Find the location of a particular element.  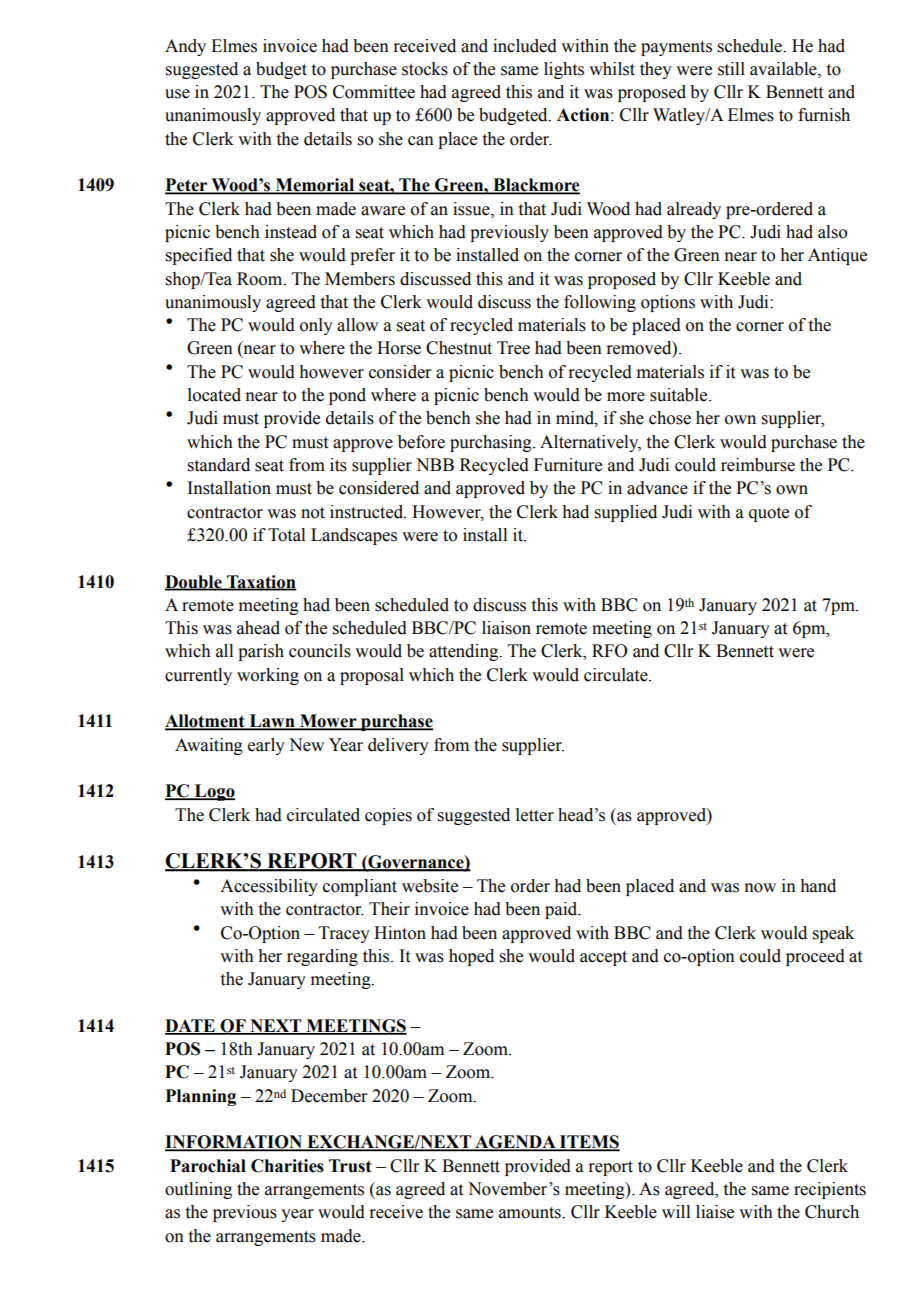

now is located at coordinates (760, 888).
